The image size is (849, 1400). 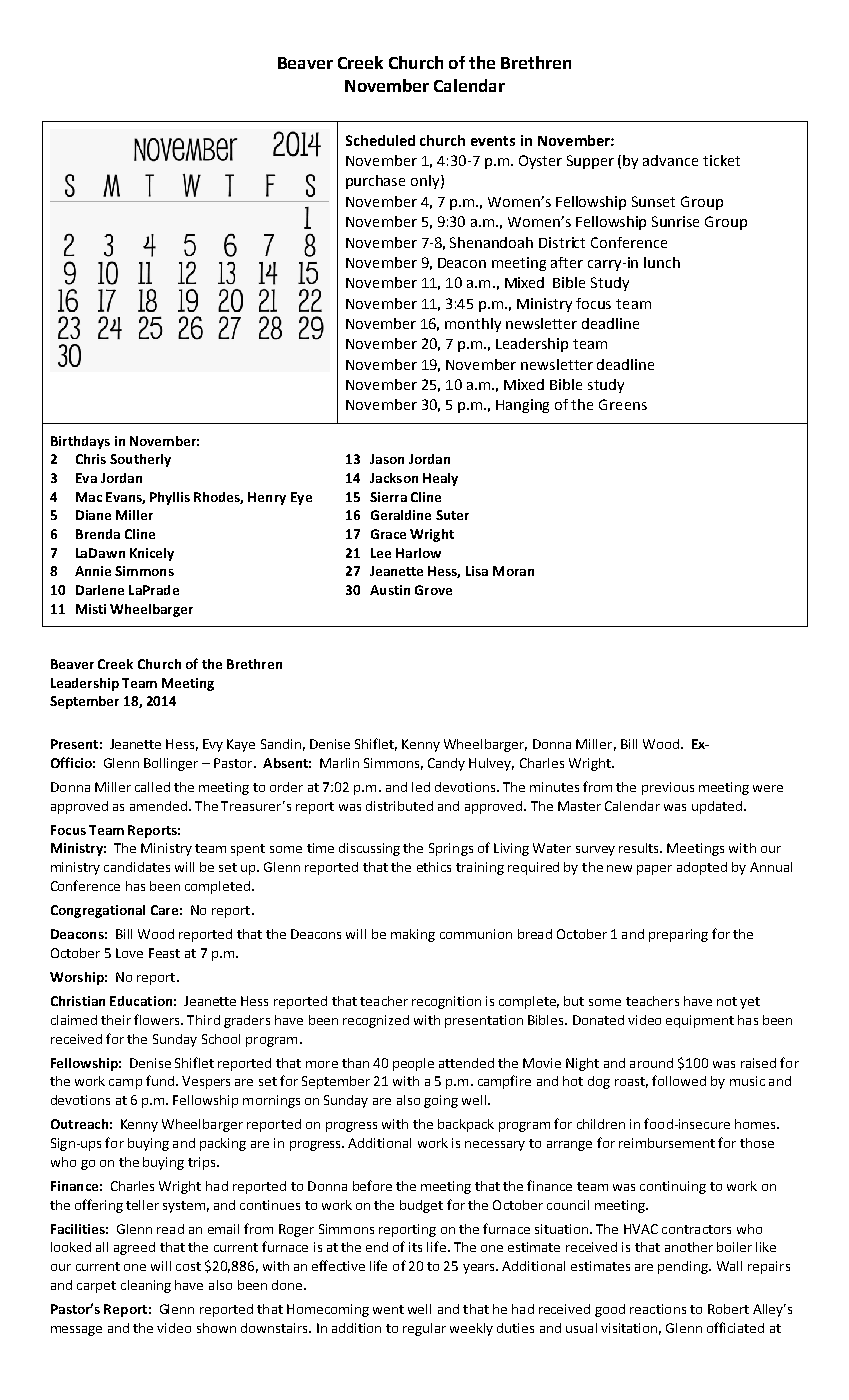 What do you see at coordinates (171, 764) in the image?
I see `Bollinger` at bounding box center [171, 764].
